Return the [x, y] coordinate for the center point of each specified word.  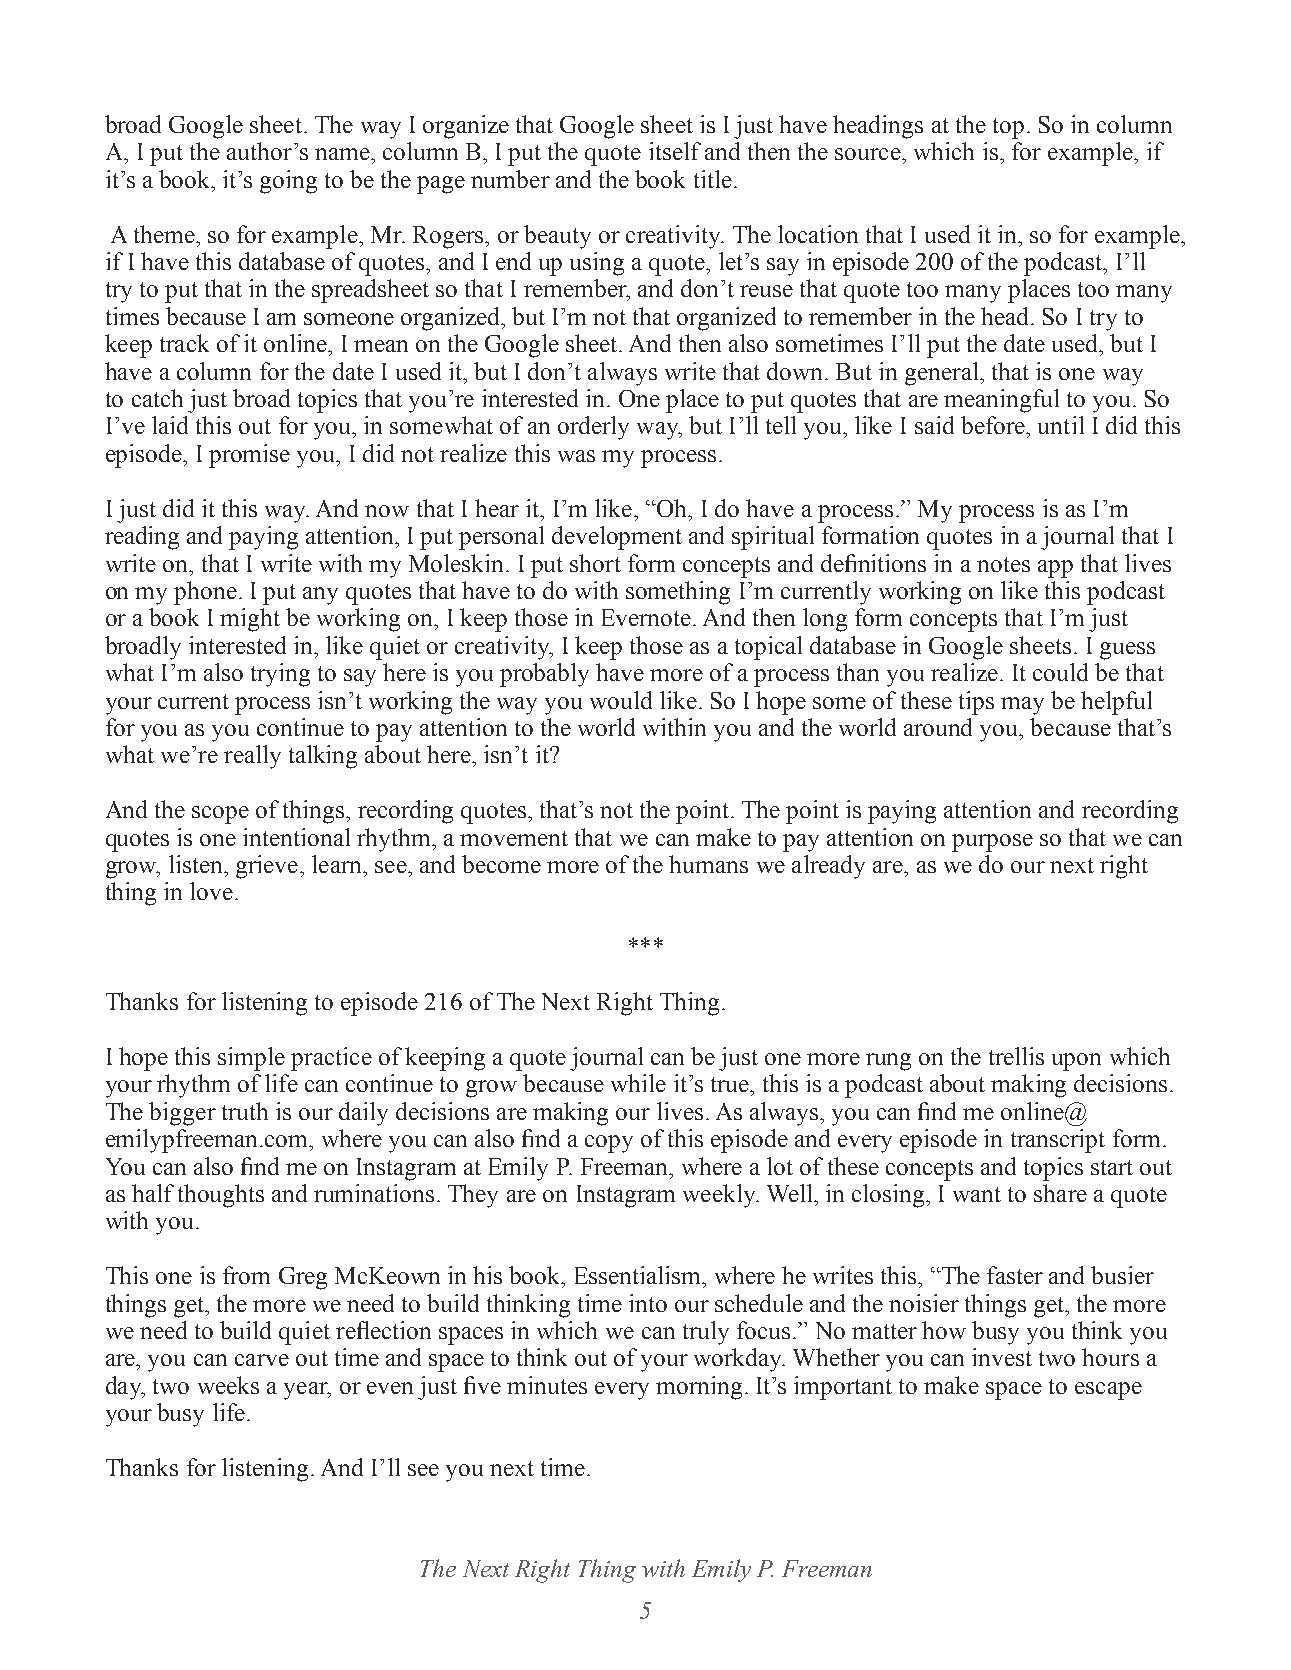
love [211, 891]
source [869, 154]
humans [708, 864]
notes [1003, 564]
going [288, 182]
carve [262, 1360]
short [595, 563]
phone [205, 593]
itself [675, 151]
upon [1076, 1062]
